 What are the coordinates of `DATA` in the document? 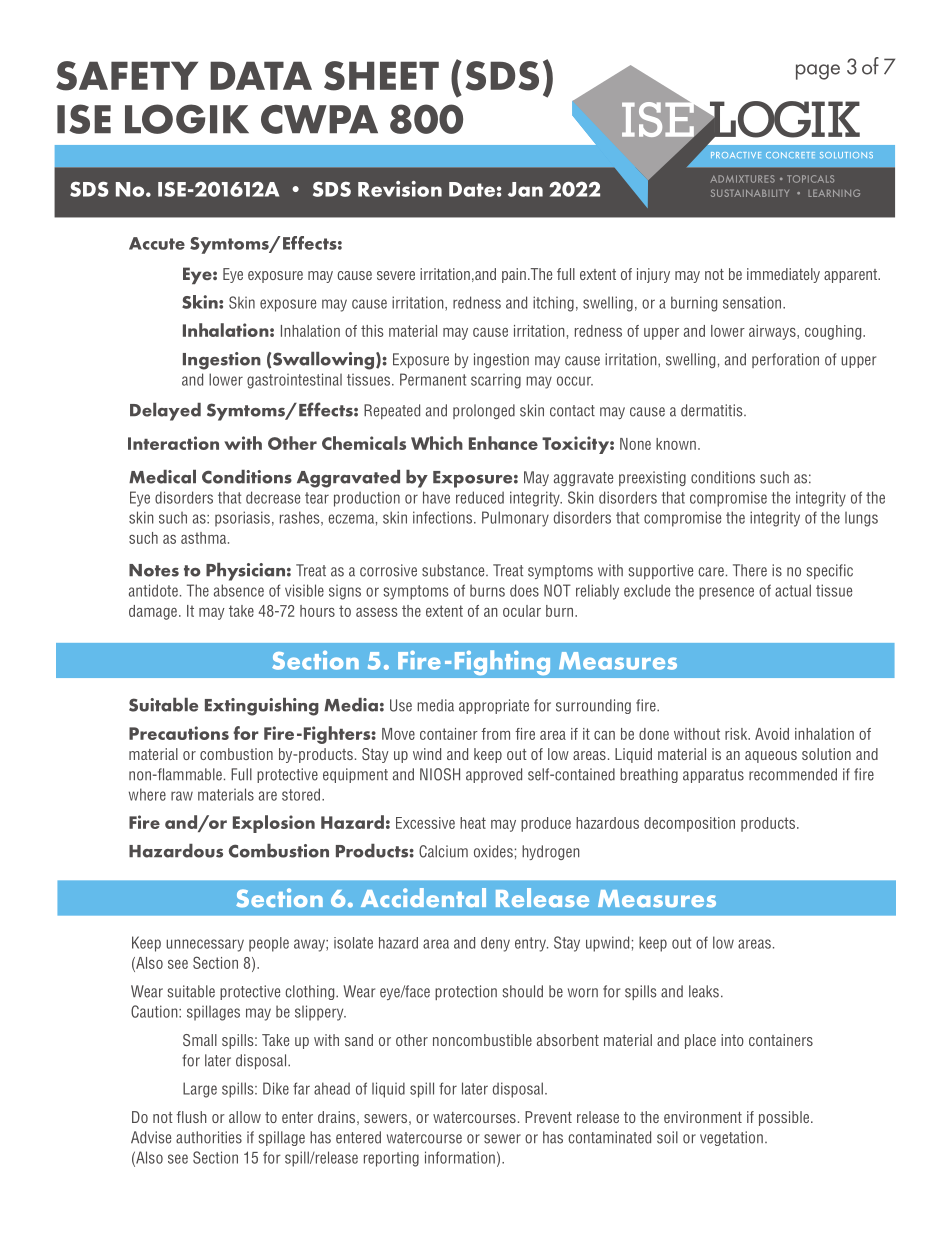 It's located at (261, 75).
